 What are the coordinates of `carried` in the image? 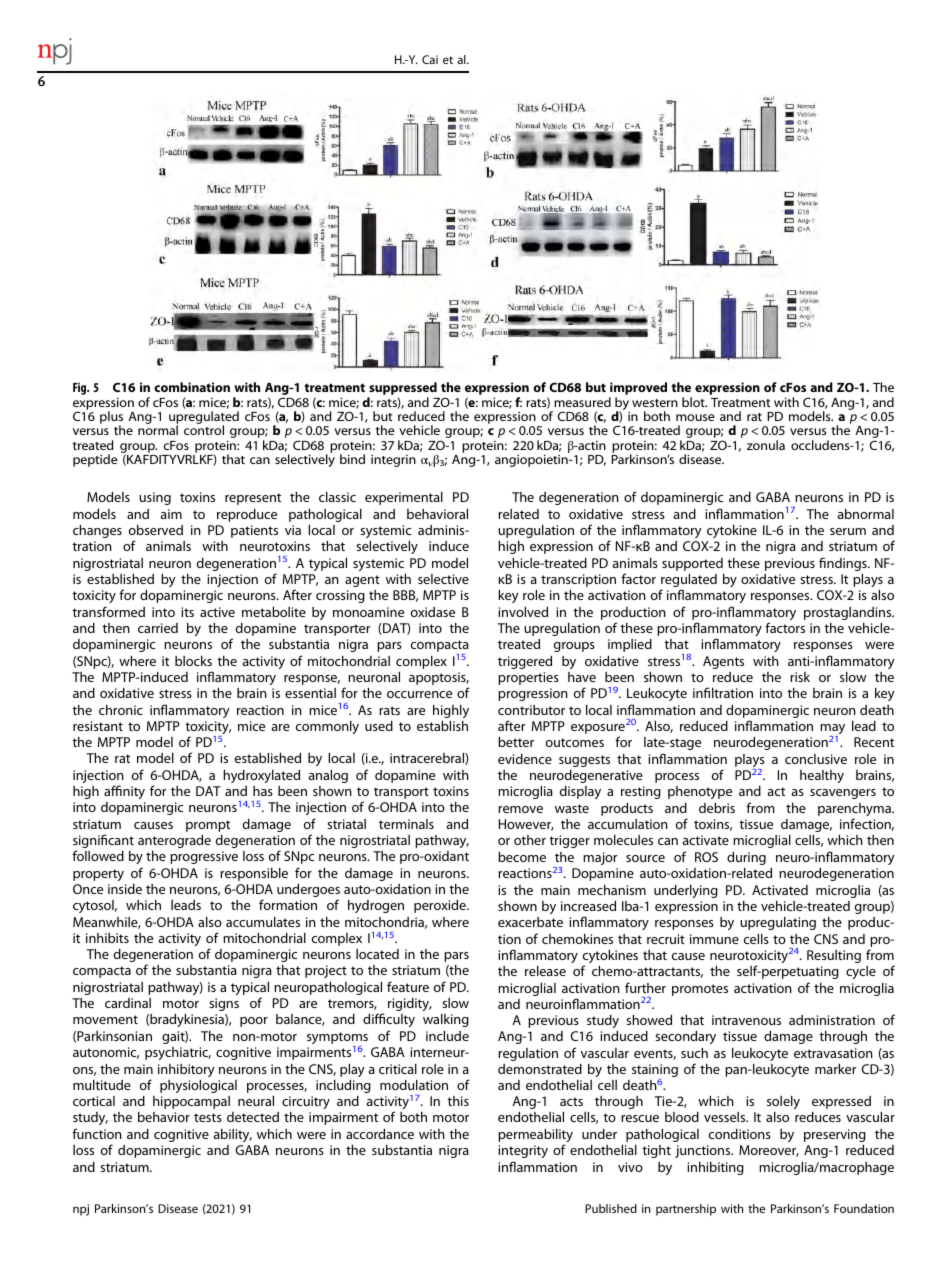 It's located at (158, 628).
